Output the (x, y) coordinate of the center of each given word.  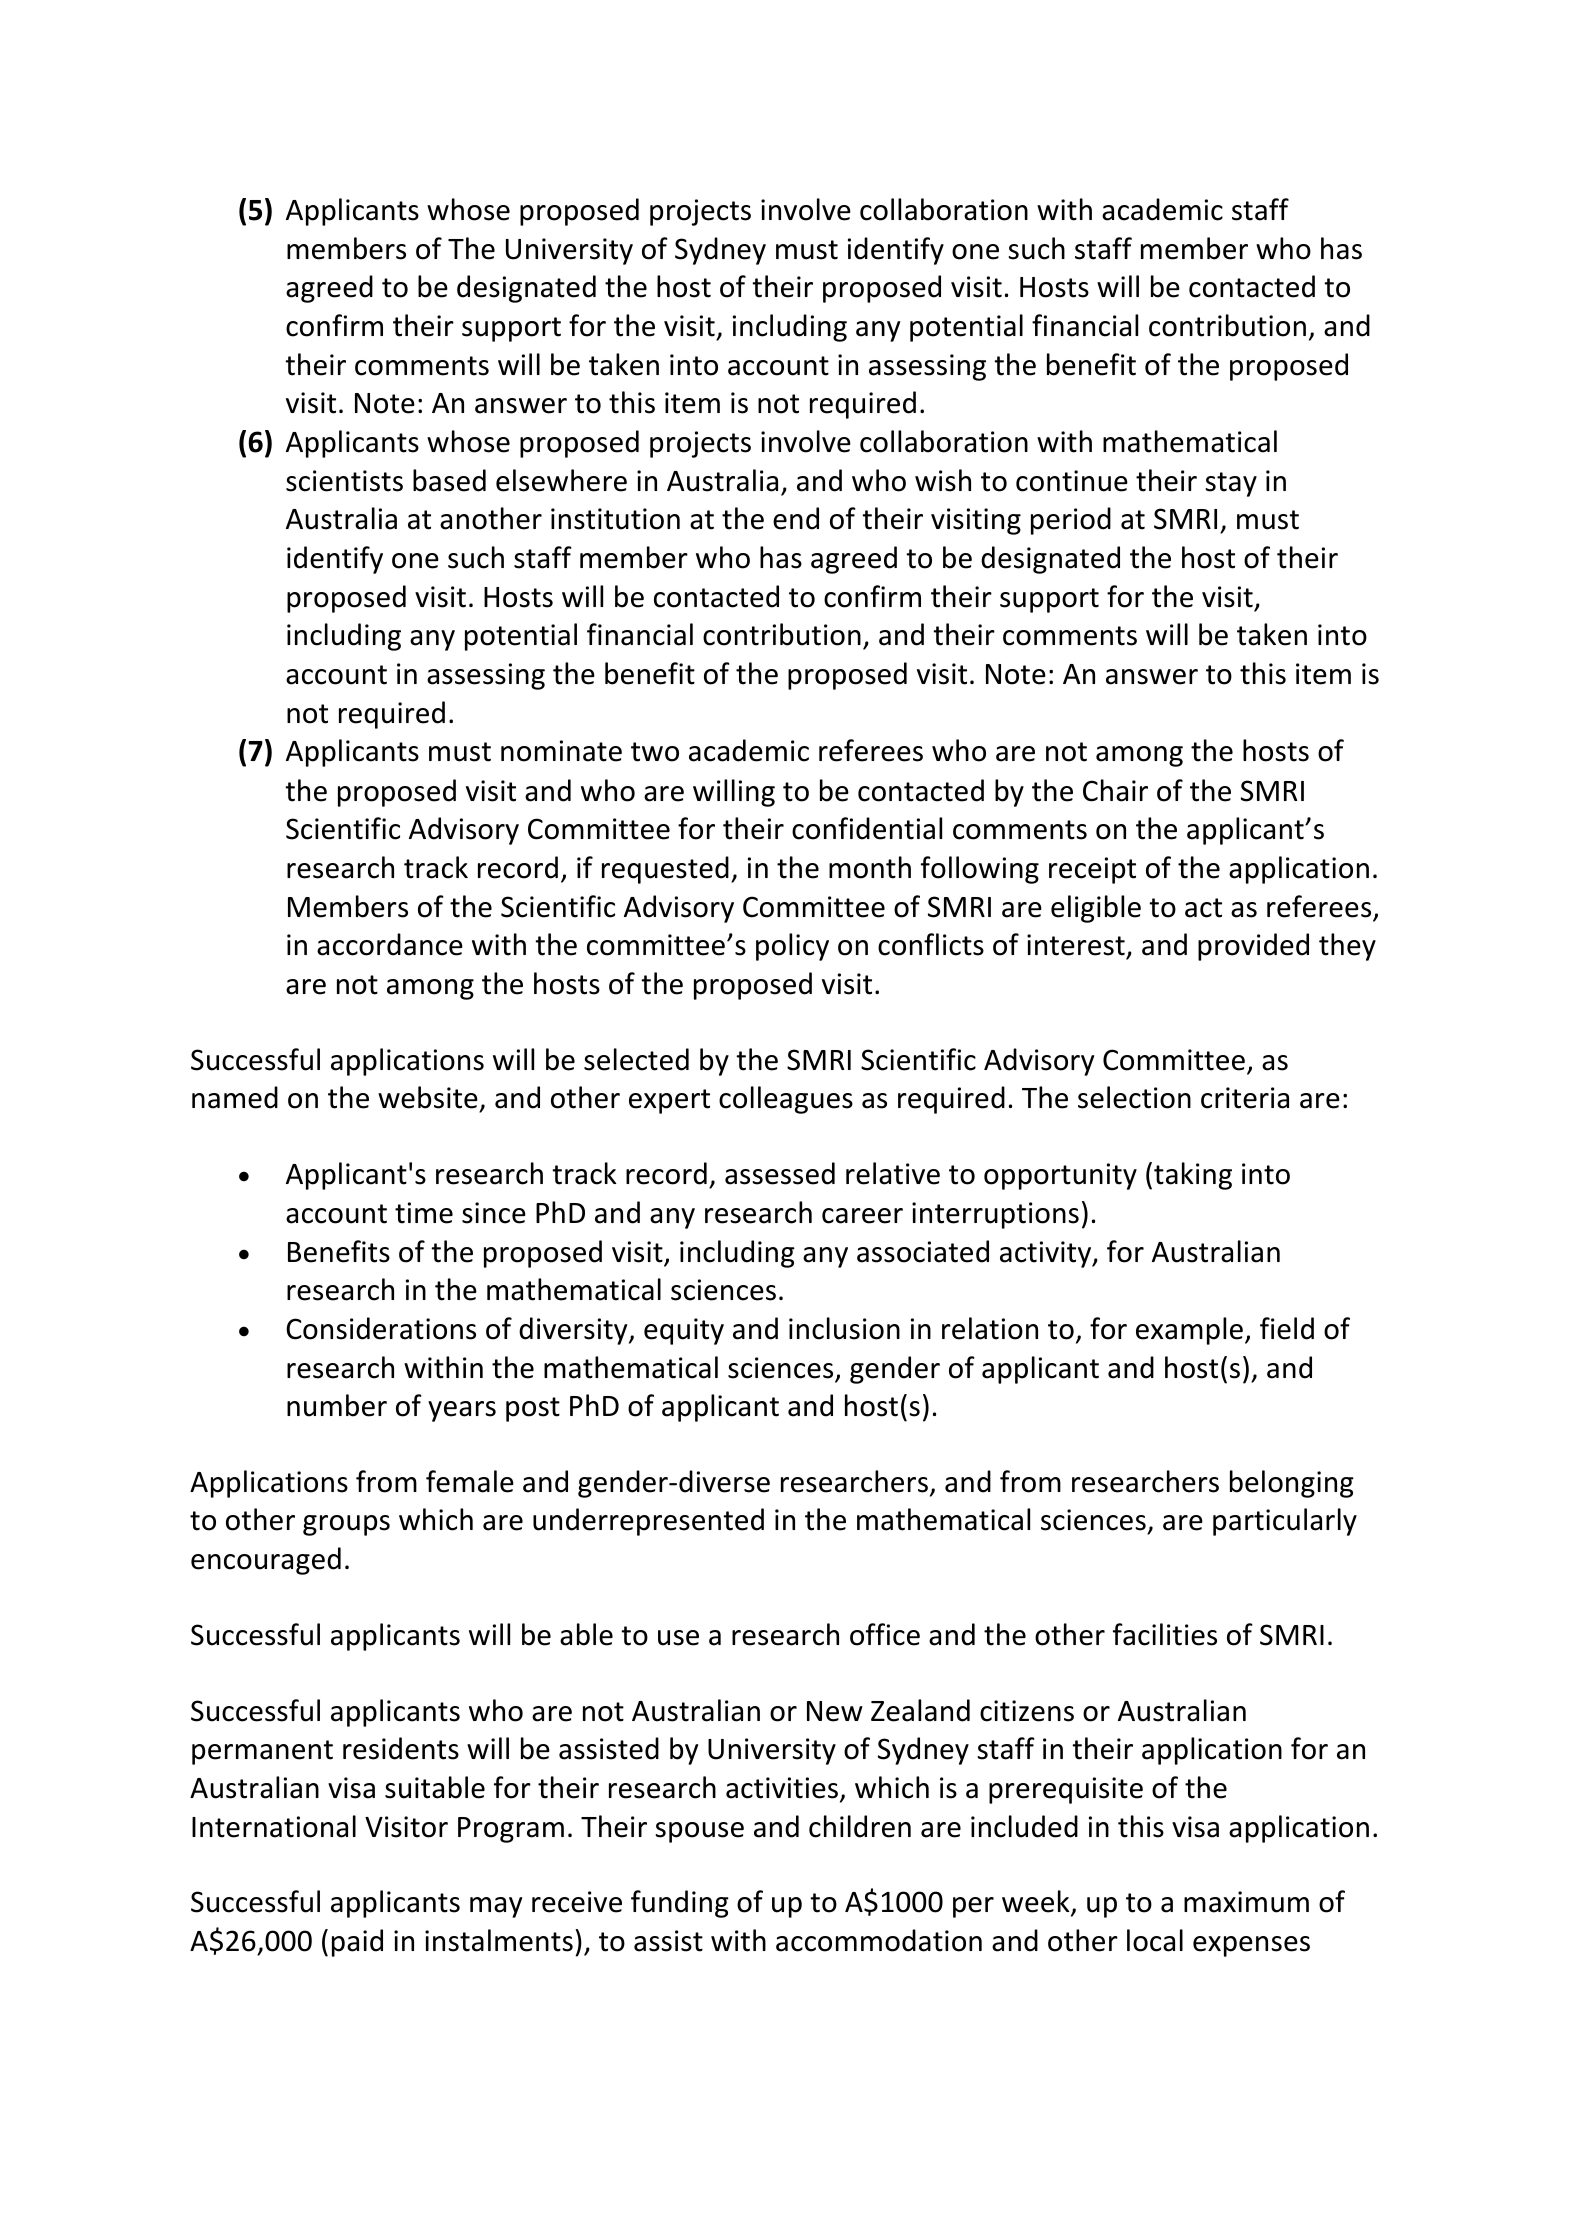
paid (357, 1943)
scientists (344, 481)
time (424, 1213)
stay (1231, 484)
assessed (780, 1173)
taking (1193, 1176)
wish (943, 480)
